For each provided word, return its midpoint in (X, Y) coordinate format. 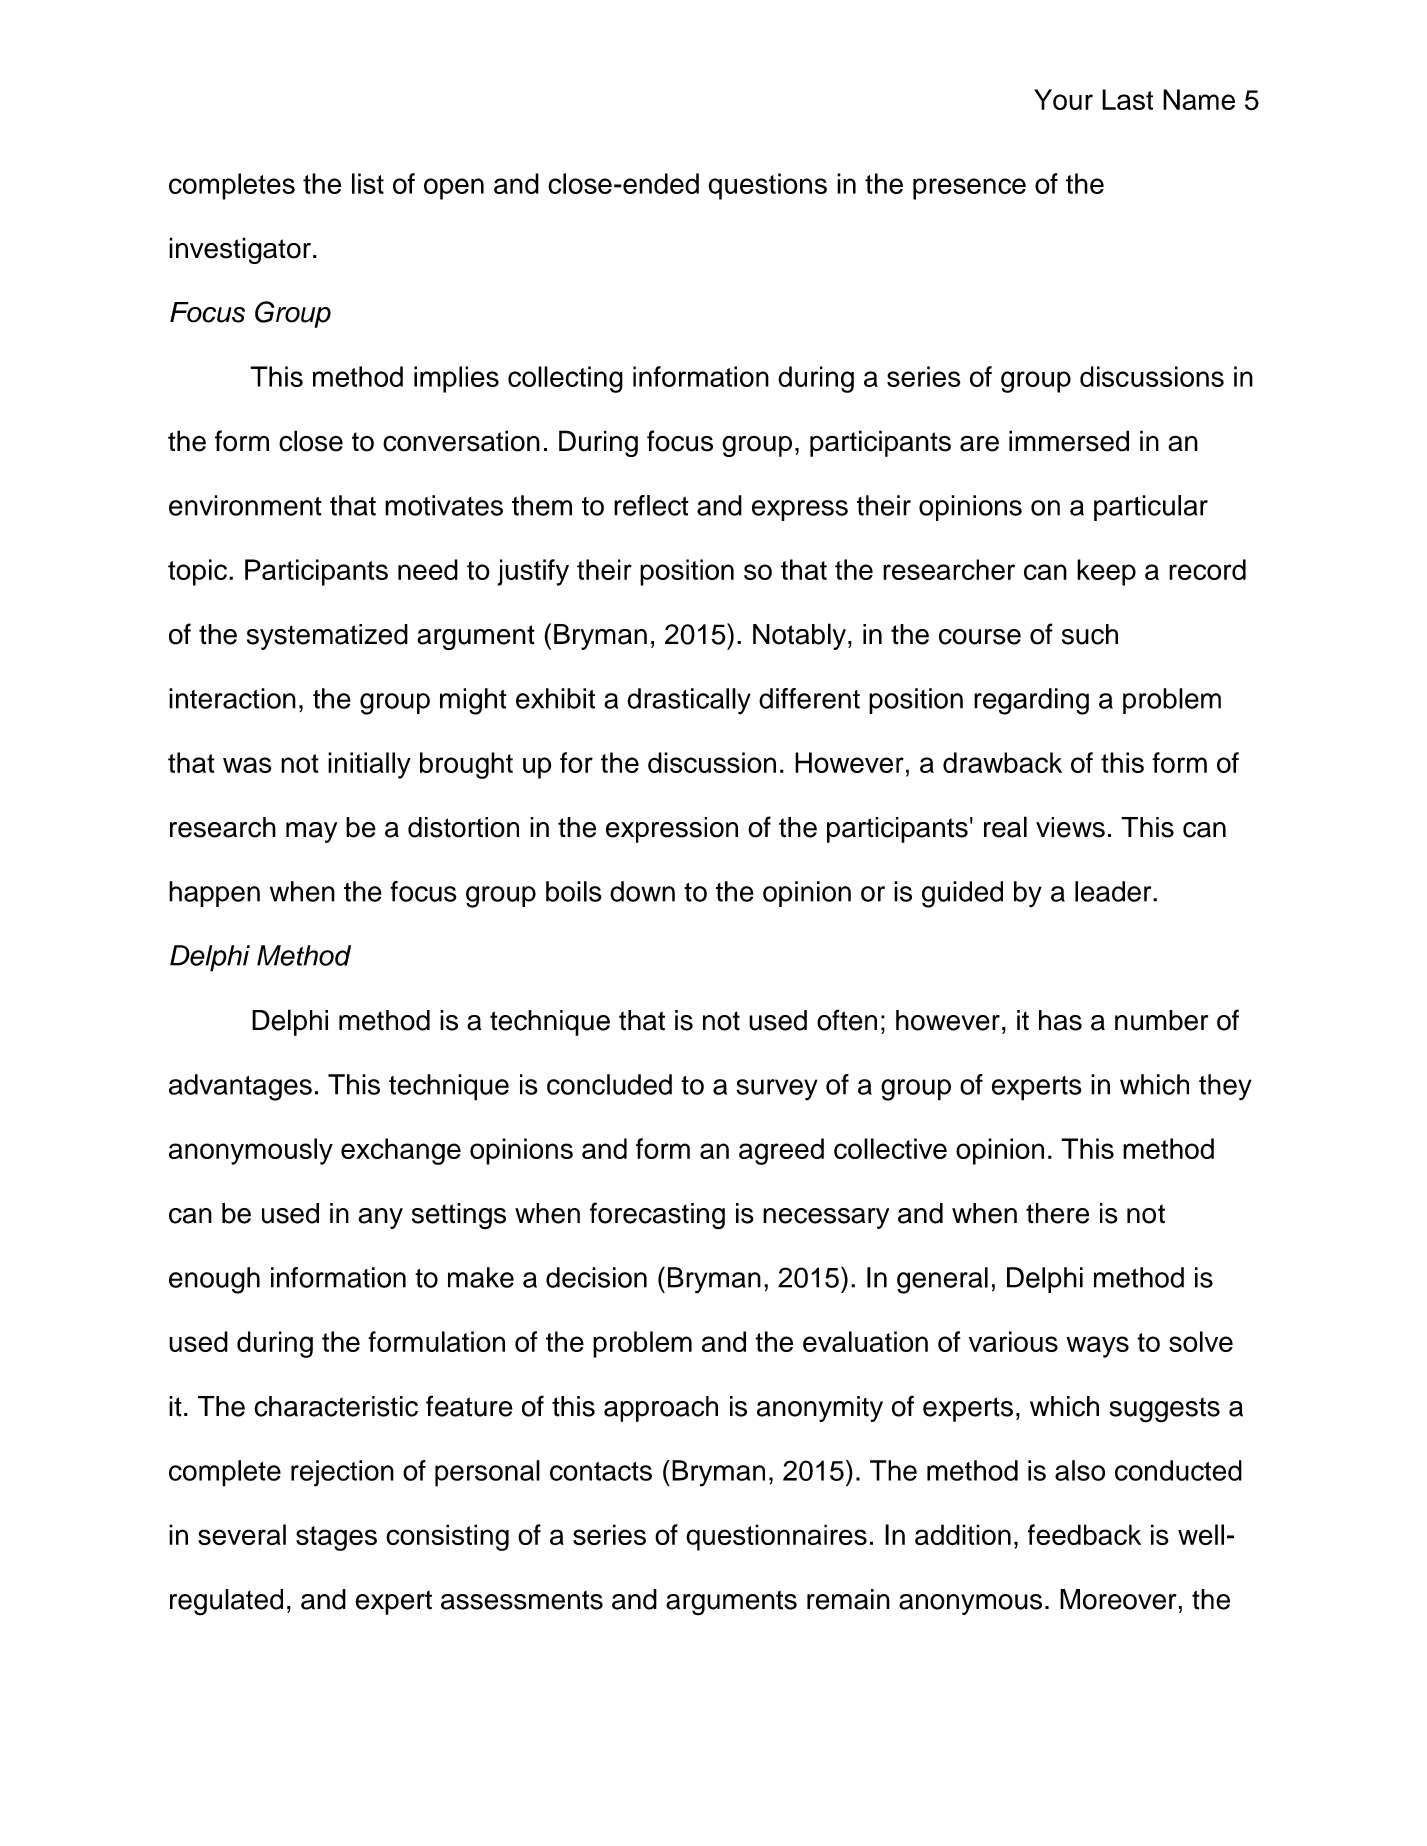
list (368, 183)
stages (336, 1538)
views (1070, 827)
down (642, 891)
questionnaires (776, 1537)
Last (1127, 99)
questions (768, 186)
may (311, 832)
